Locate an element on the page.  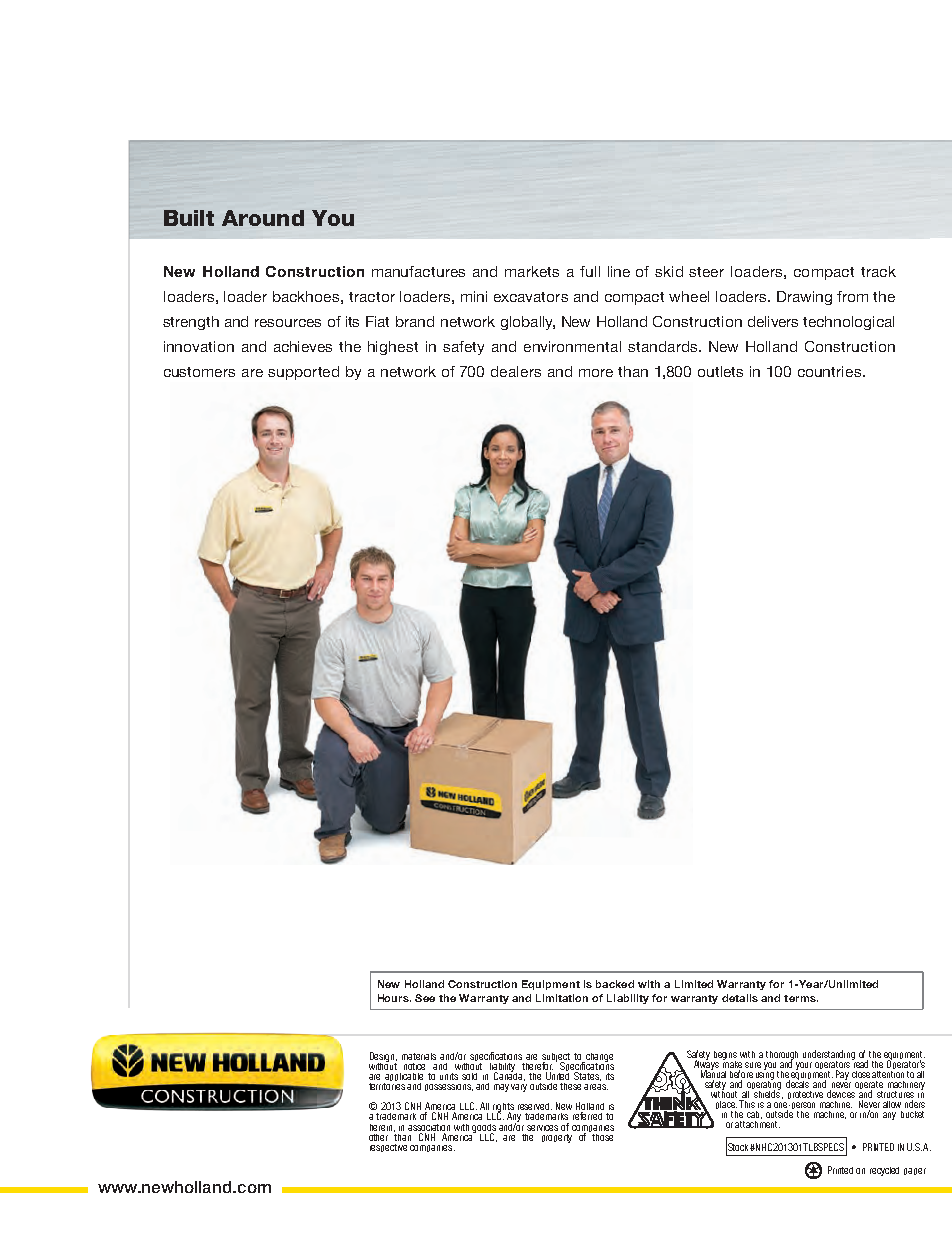
Limitation is located at coordinates (562, 998).
